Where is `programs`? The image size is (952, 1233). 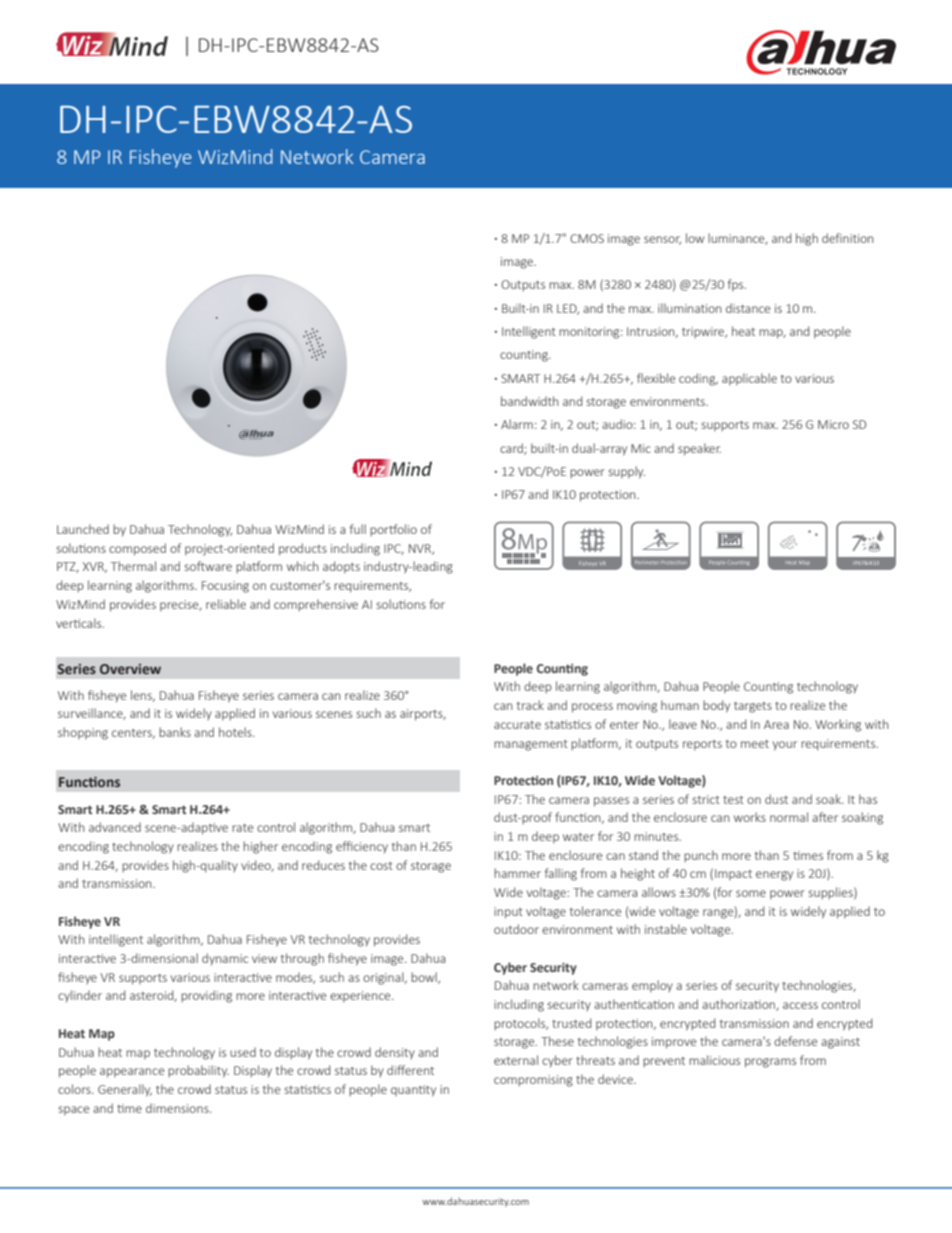 programs is located at coordinates (770, 1063).
